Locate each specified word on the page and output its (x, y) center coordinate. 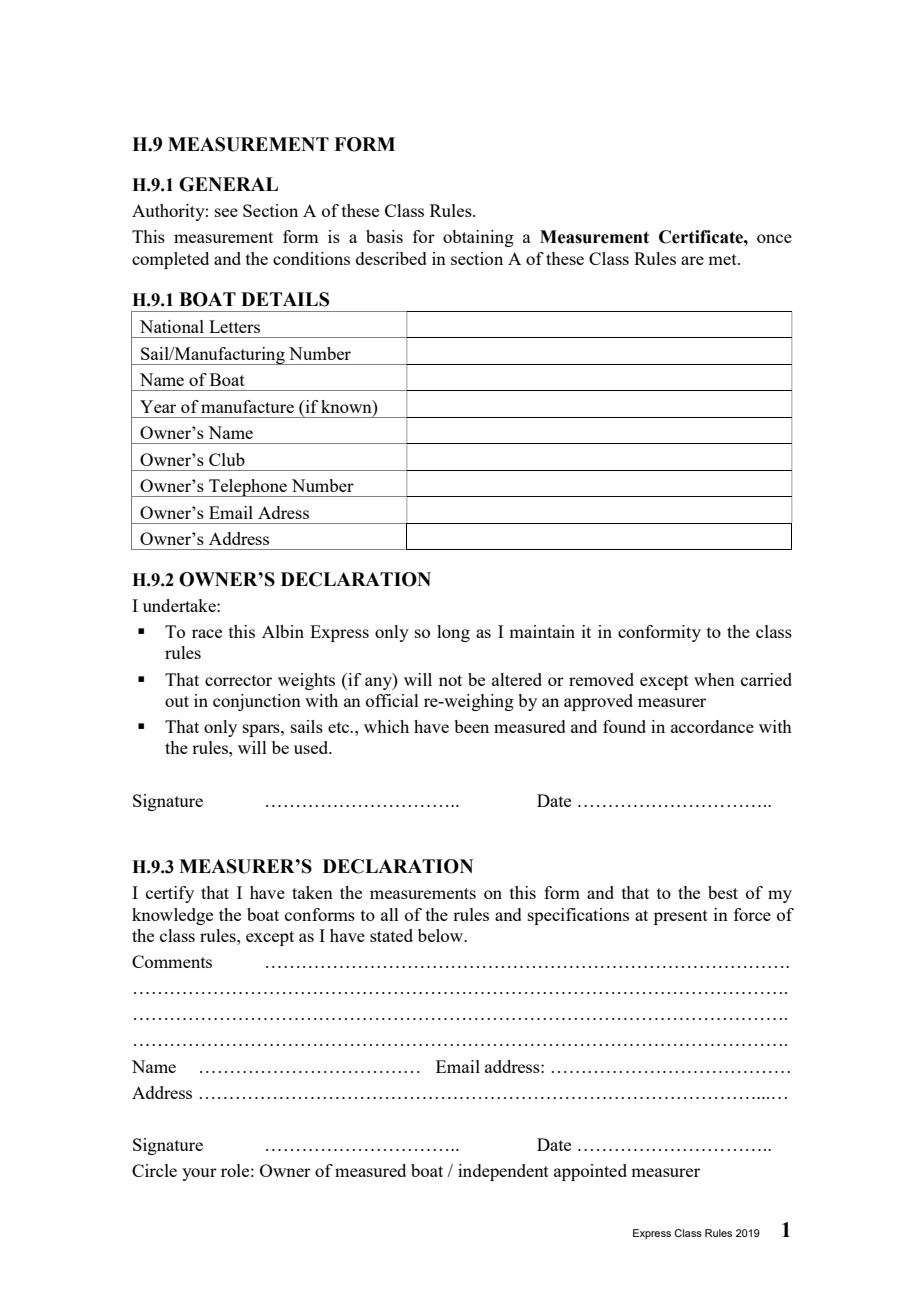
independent (503, 1172)
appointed (590, 1172)
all (390, 914)
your (199, 1174)
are (692, 260)
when (714, 679)
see (226, 212)
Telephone (248, 488)
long (453, 633)
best (723, 892)
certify (170, 894)
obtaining (478, 238)
